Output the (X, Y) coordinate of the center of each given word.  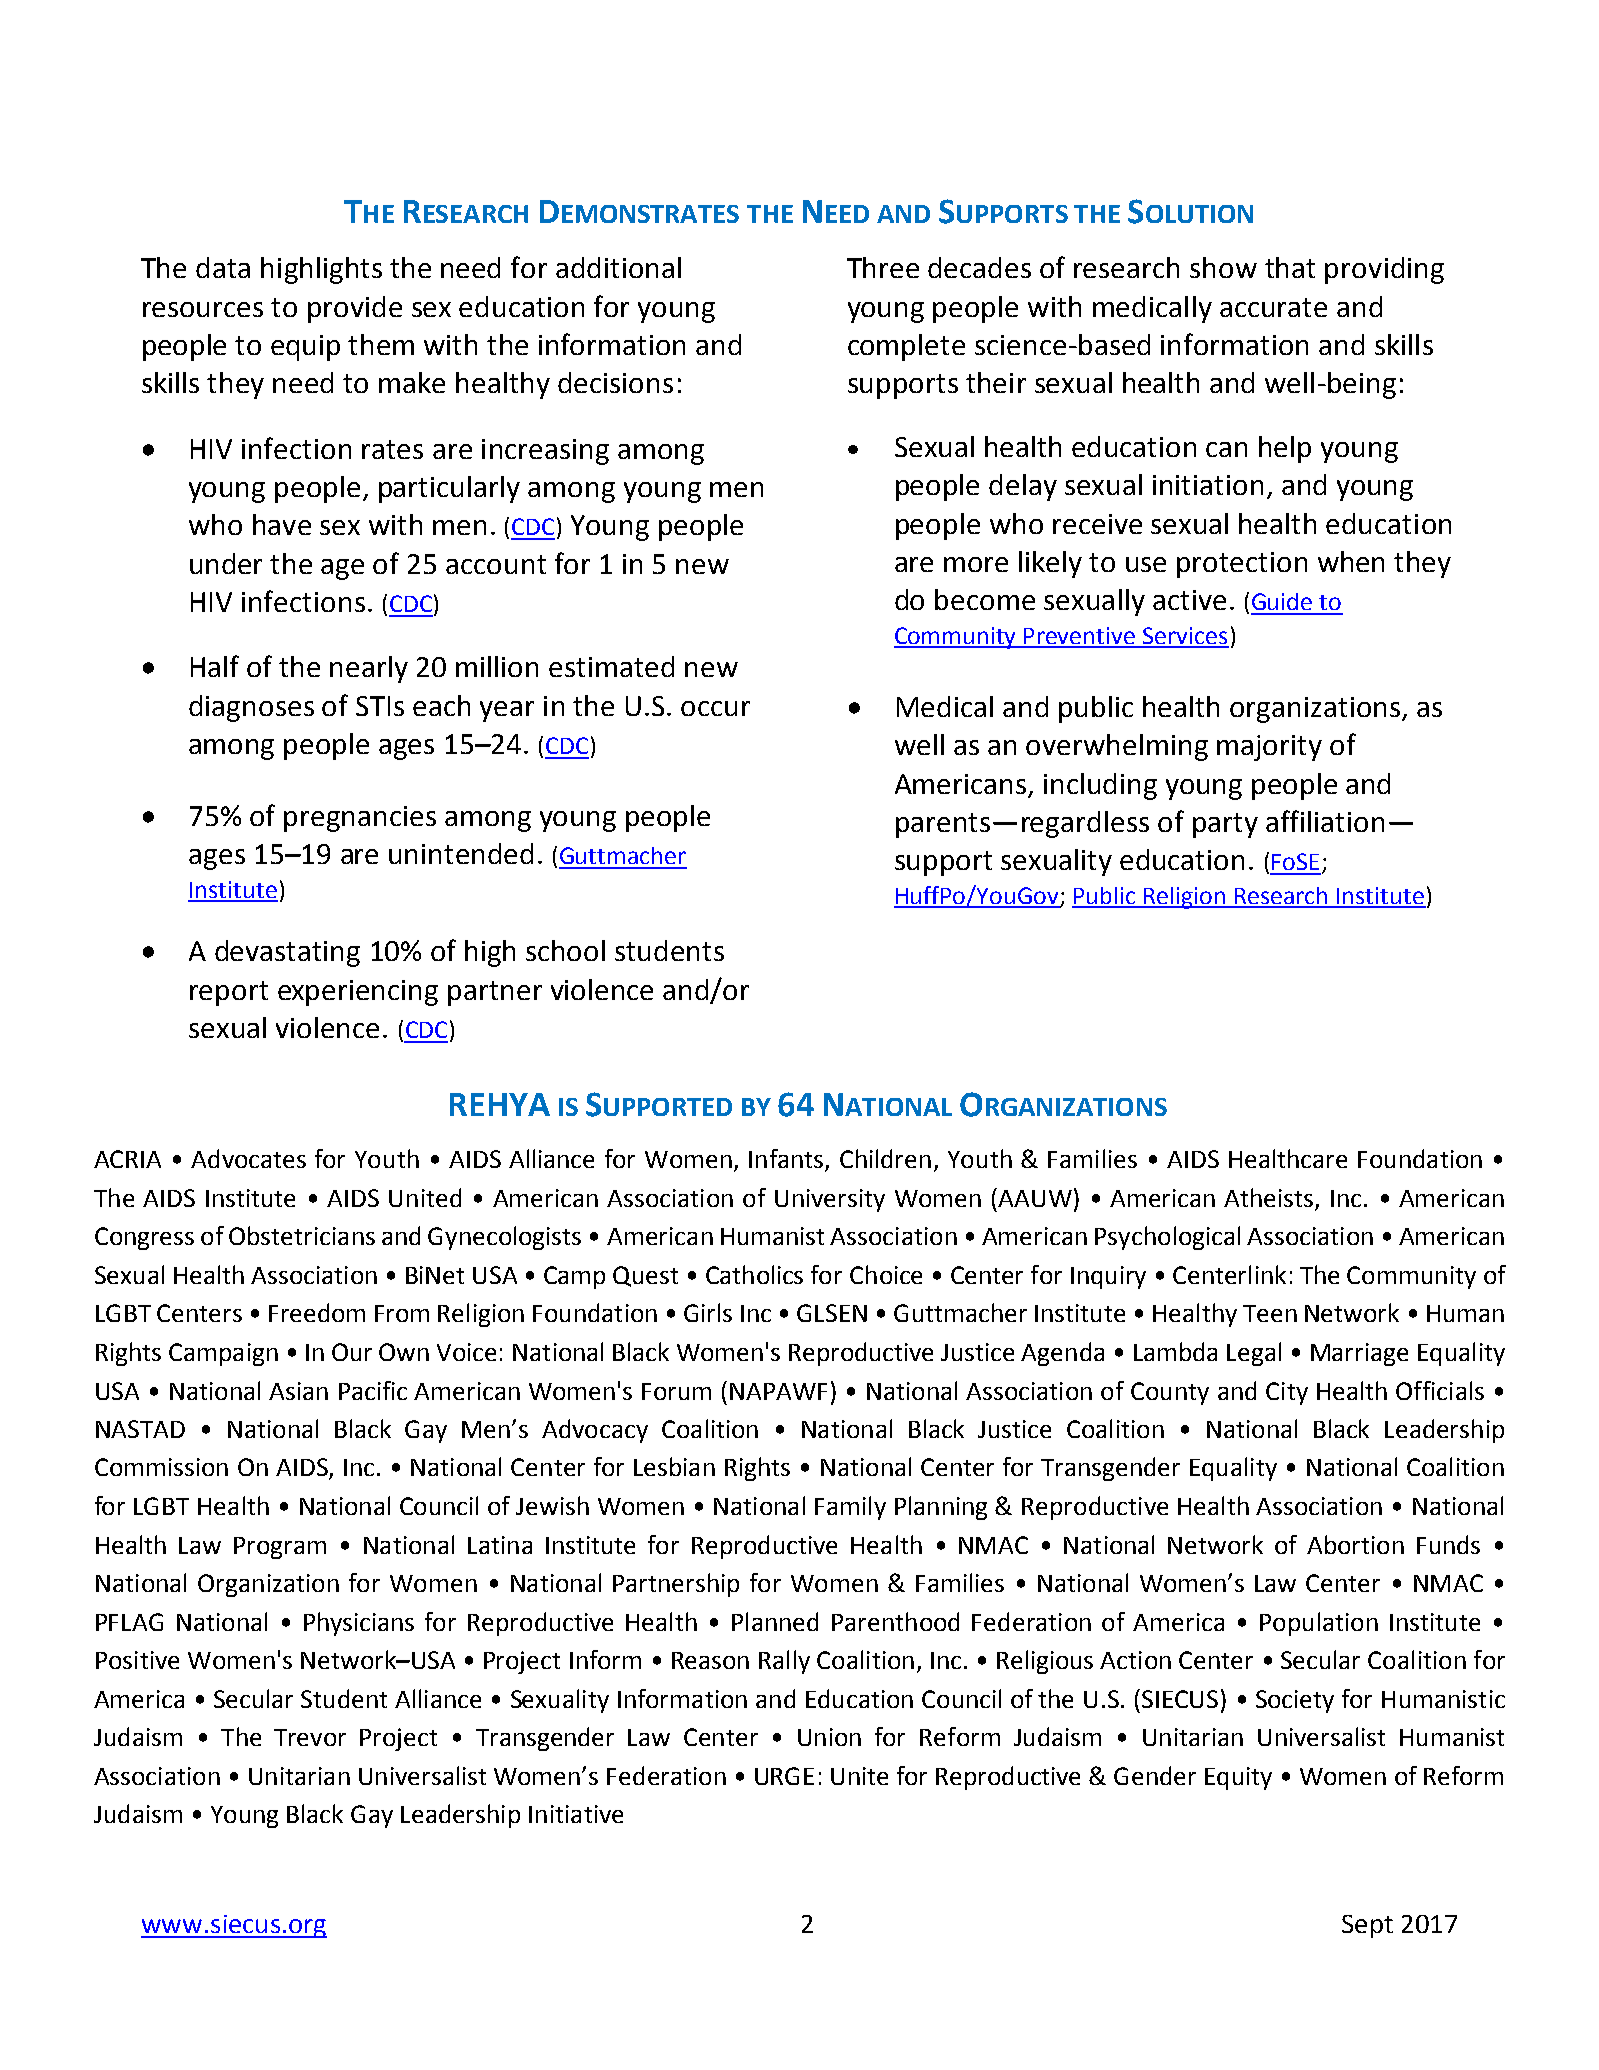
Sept (1367, 1926)
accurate (1273, 307)
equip (305, 348)
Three (883, 267)
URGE (784, 1776)
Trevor (310, 1737)
